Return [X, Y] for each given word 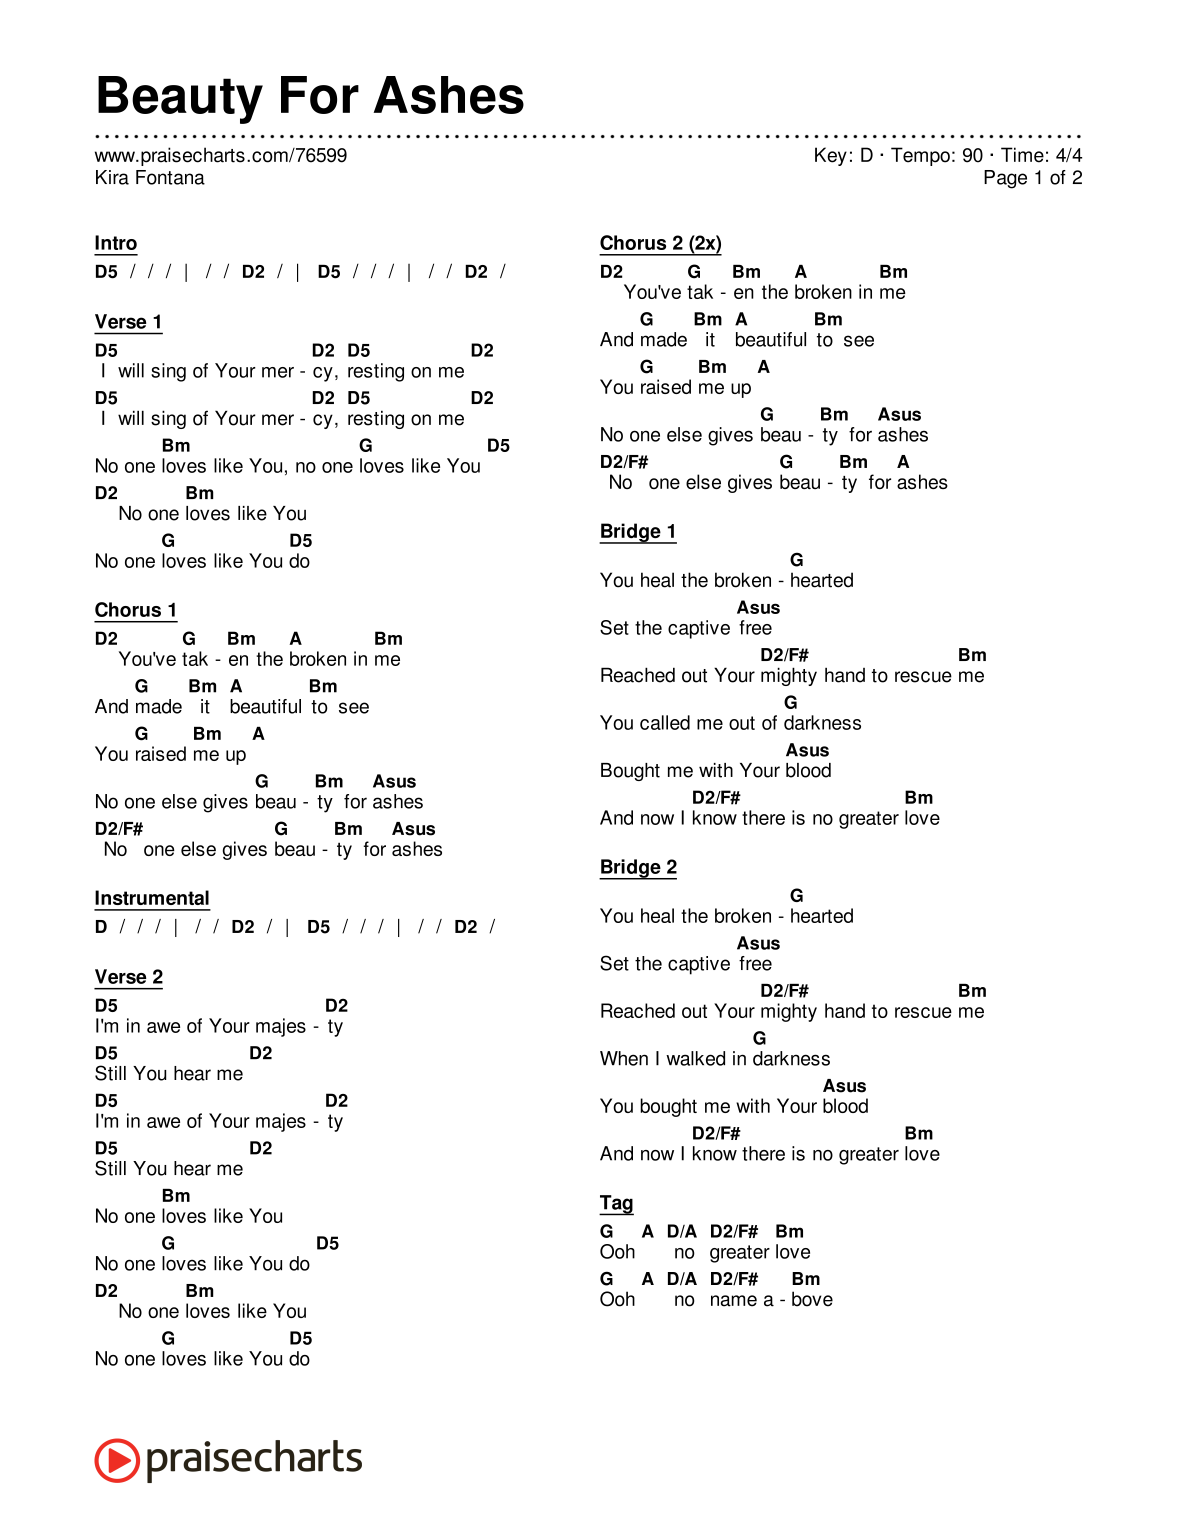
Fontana [170, 177]
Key [831, 156]
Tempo [920, 156]
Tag [616, 1205]
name [734, 1301]
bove [812, 1299]
